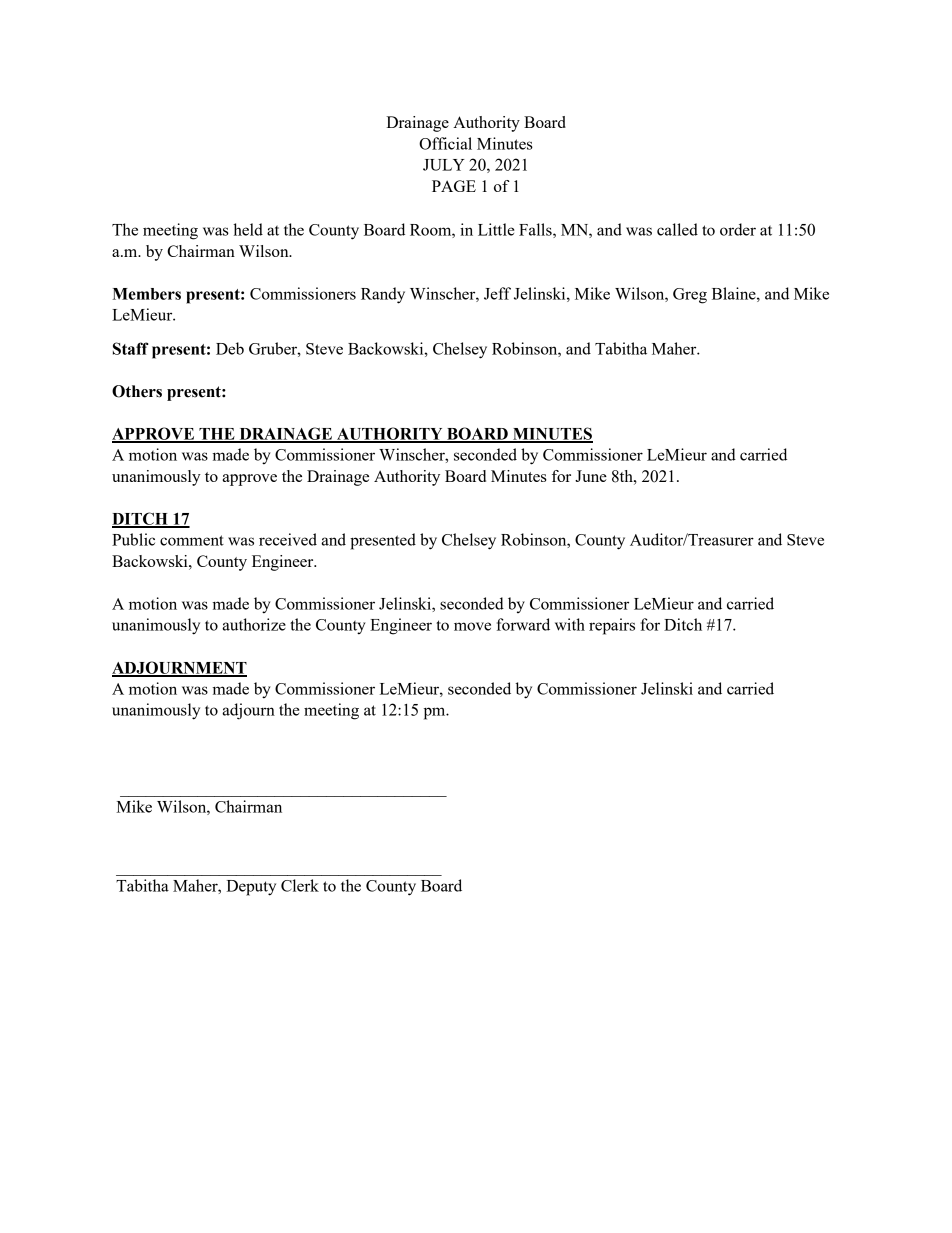 The image size is (952, 1233). I want to click on June, so click(591, 476).
